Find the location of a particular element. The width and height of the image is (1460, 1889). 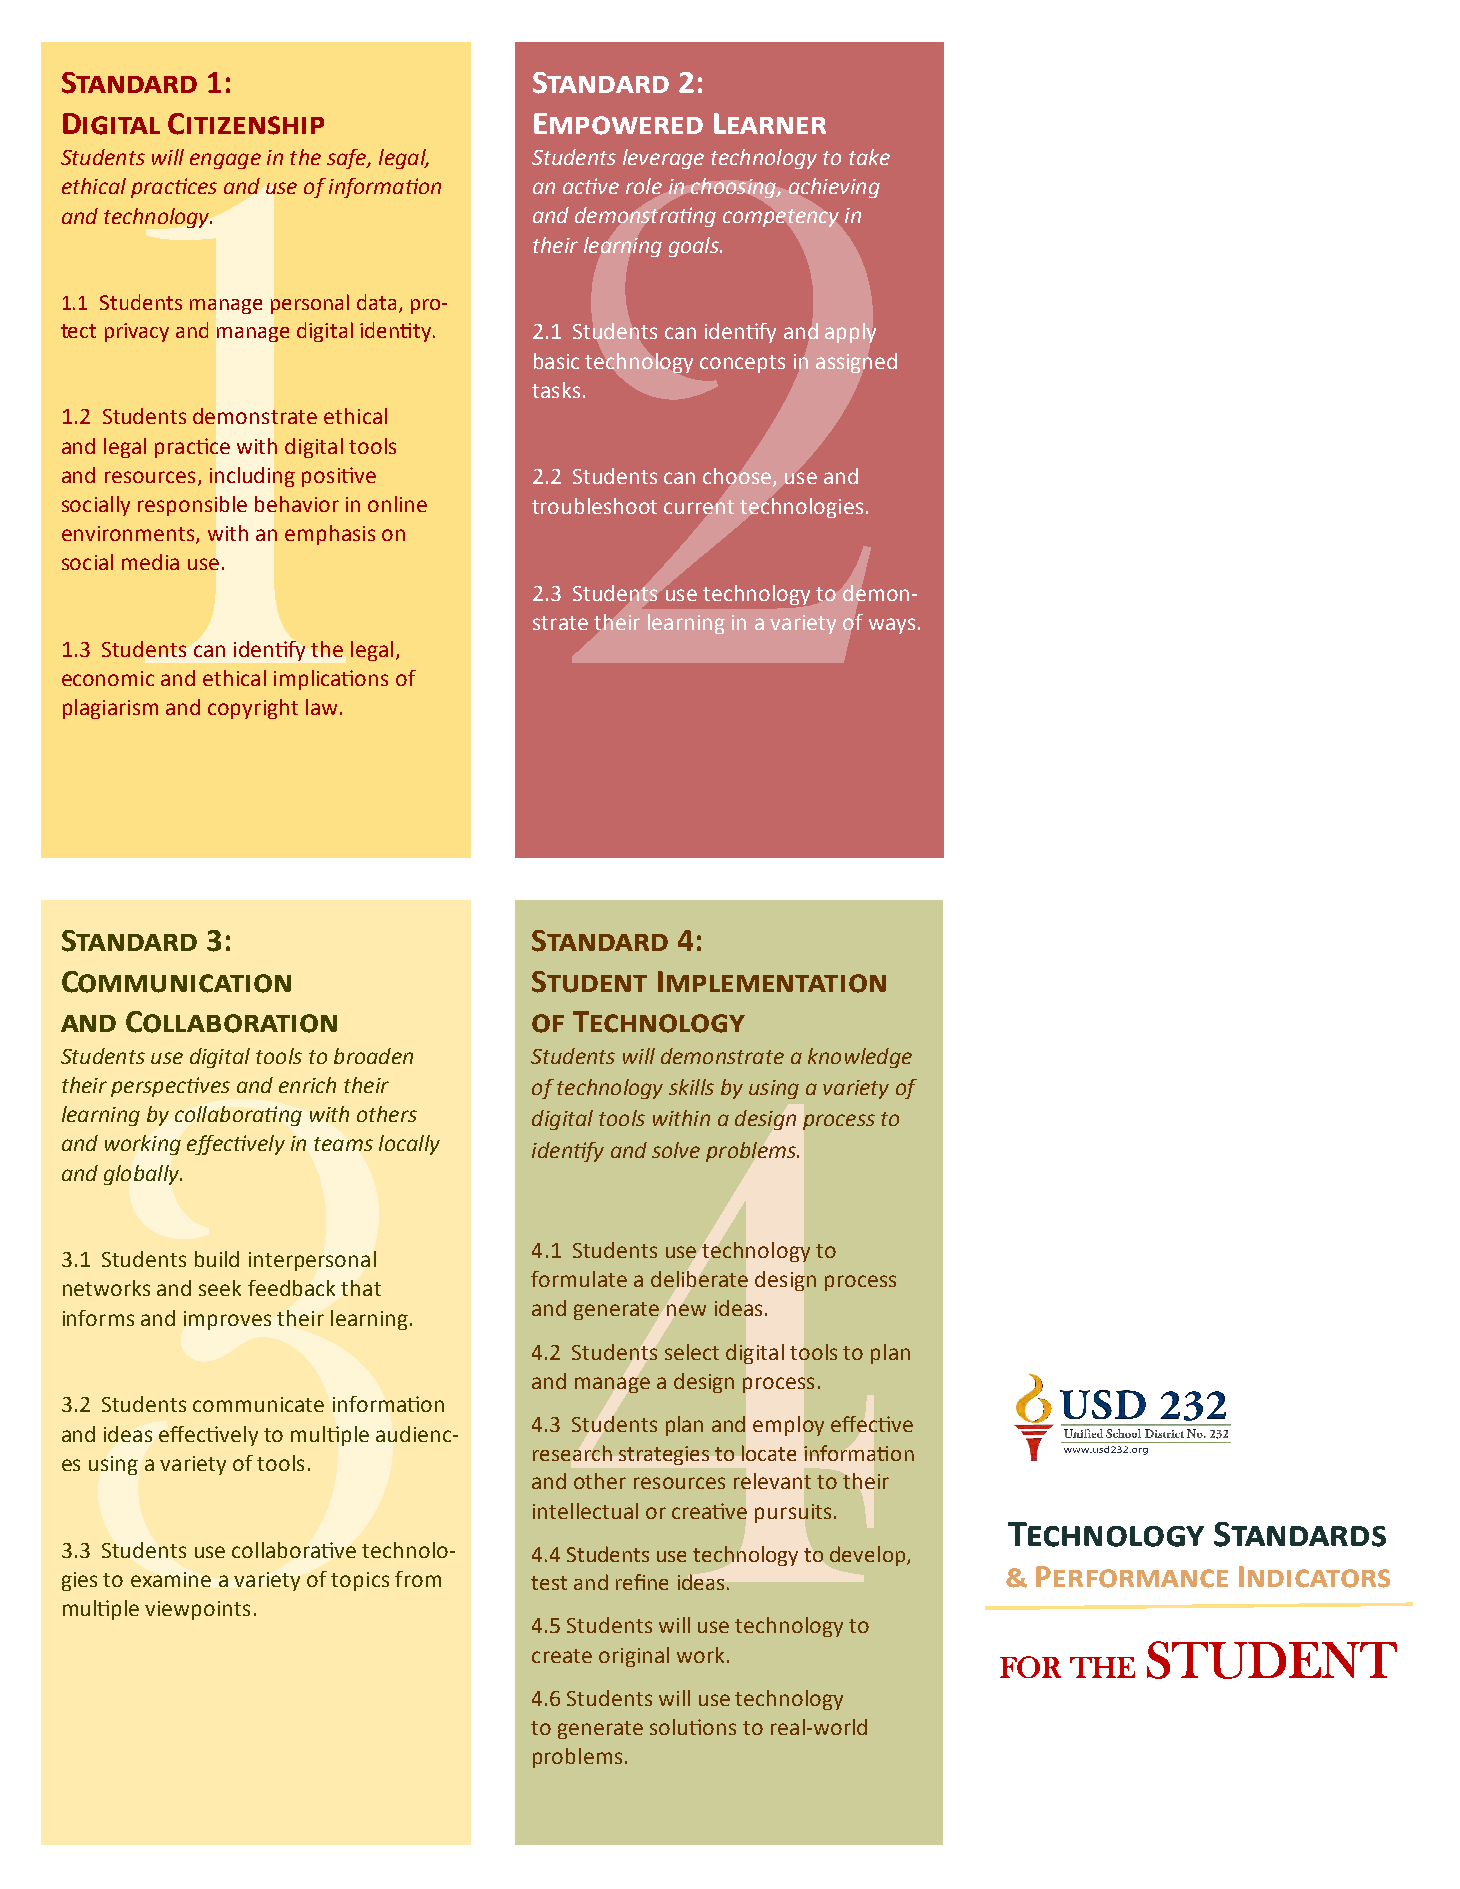

broaden is located at coordinates (373, 1056).
